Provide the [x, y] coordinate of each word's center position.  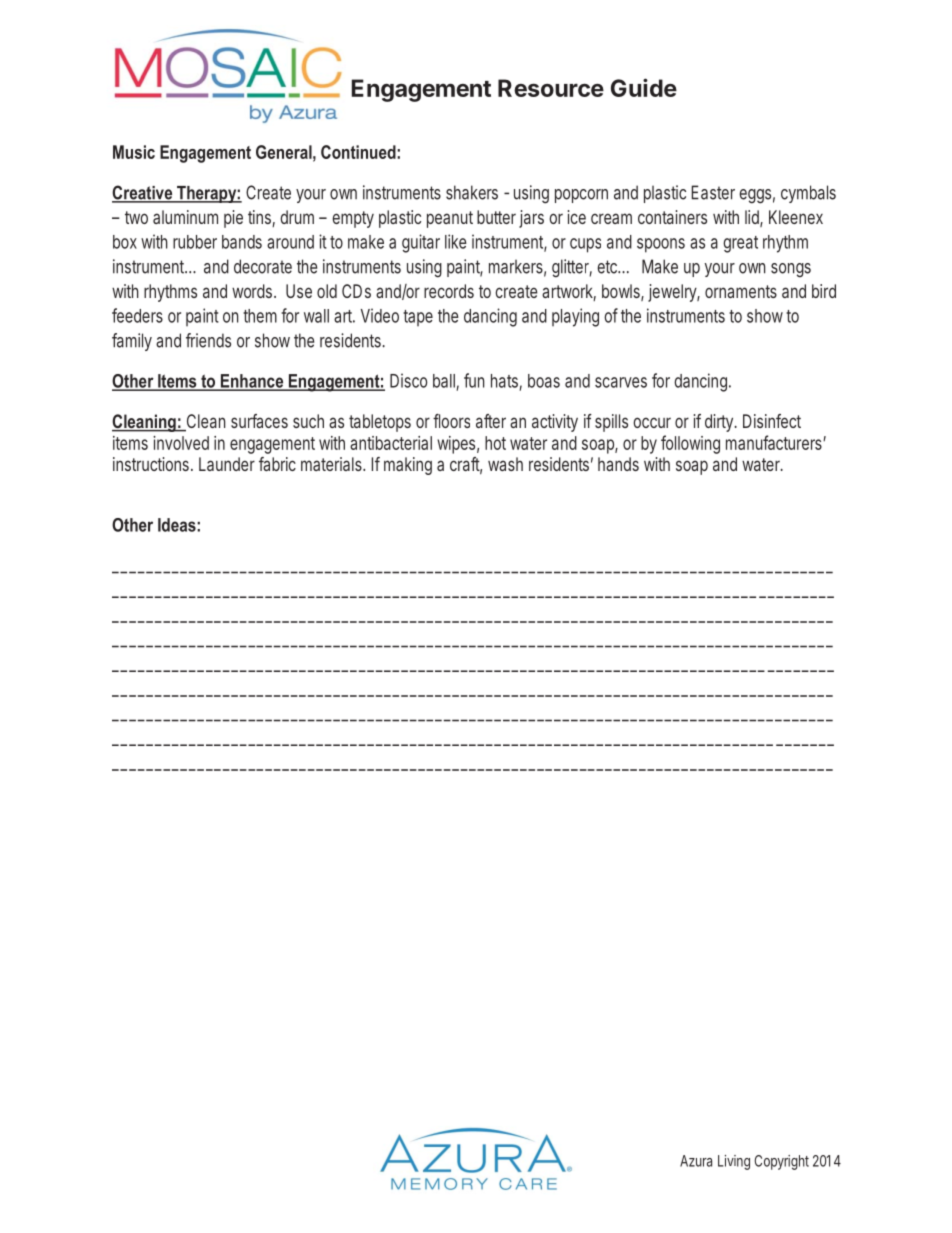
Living [734, 1162]
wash [505, 464]
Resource [551, 88]
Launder [227, 464]
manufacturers [775, 442]
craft [466, 465]
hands [618, 464]
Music [134, 152]
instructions [151, 464]
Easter [713, 192]
